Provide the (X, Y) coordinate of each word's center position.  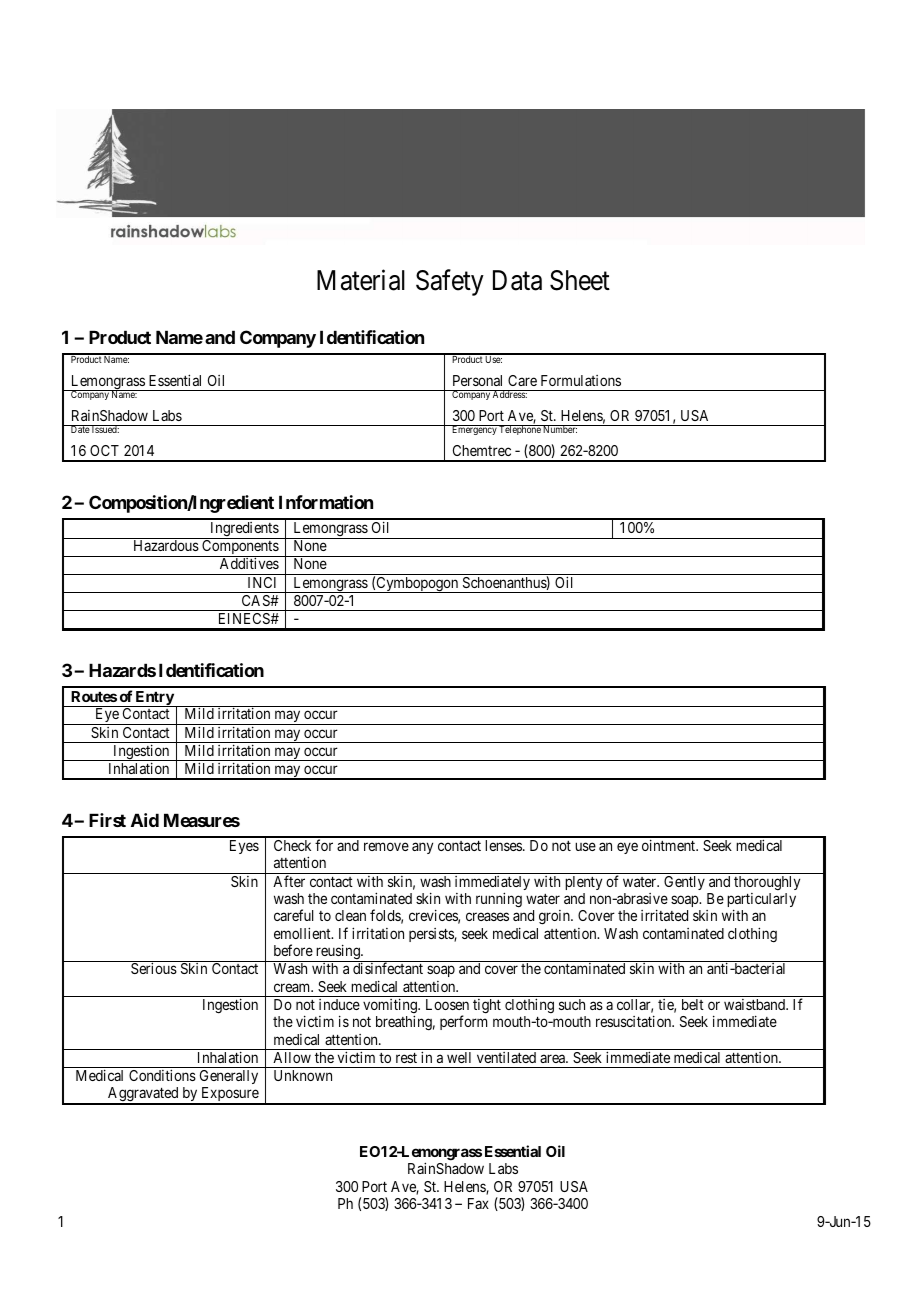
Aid (145, 820)
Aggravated (143, 1095)
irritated (664, 915)
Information (326, 502)
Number (559, 429)
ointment (669, 845)
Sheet (580, 280)
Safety (450, 283)
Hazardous (166, 545)
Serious (154, 968)
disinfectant (388, 968)
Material (361, 280)
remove (386, 846)
